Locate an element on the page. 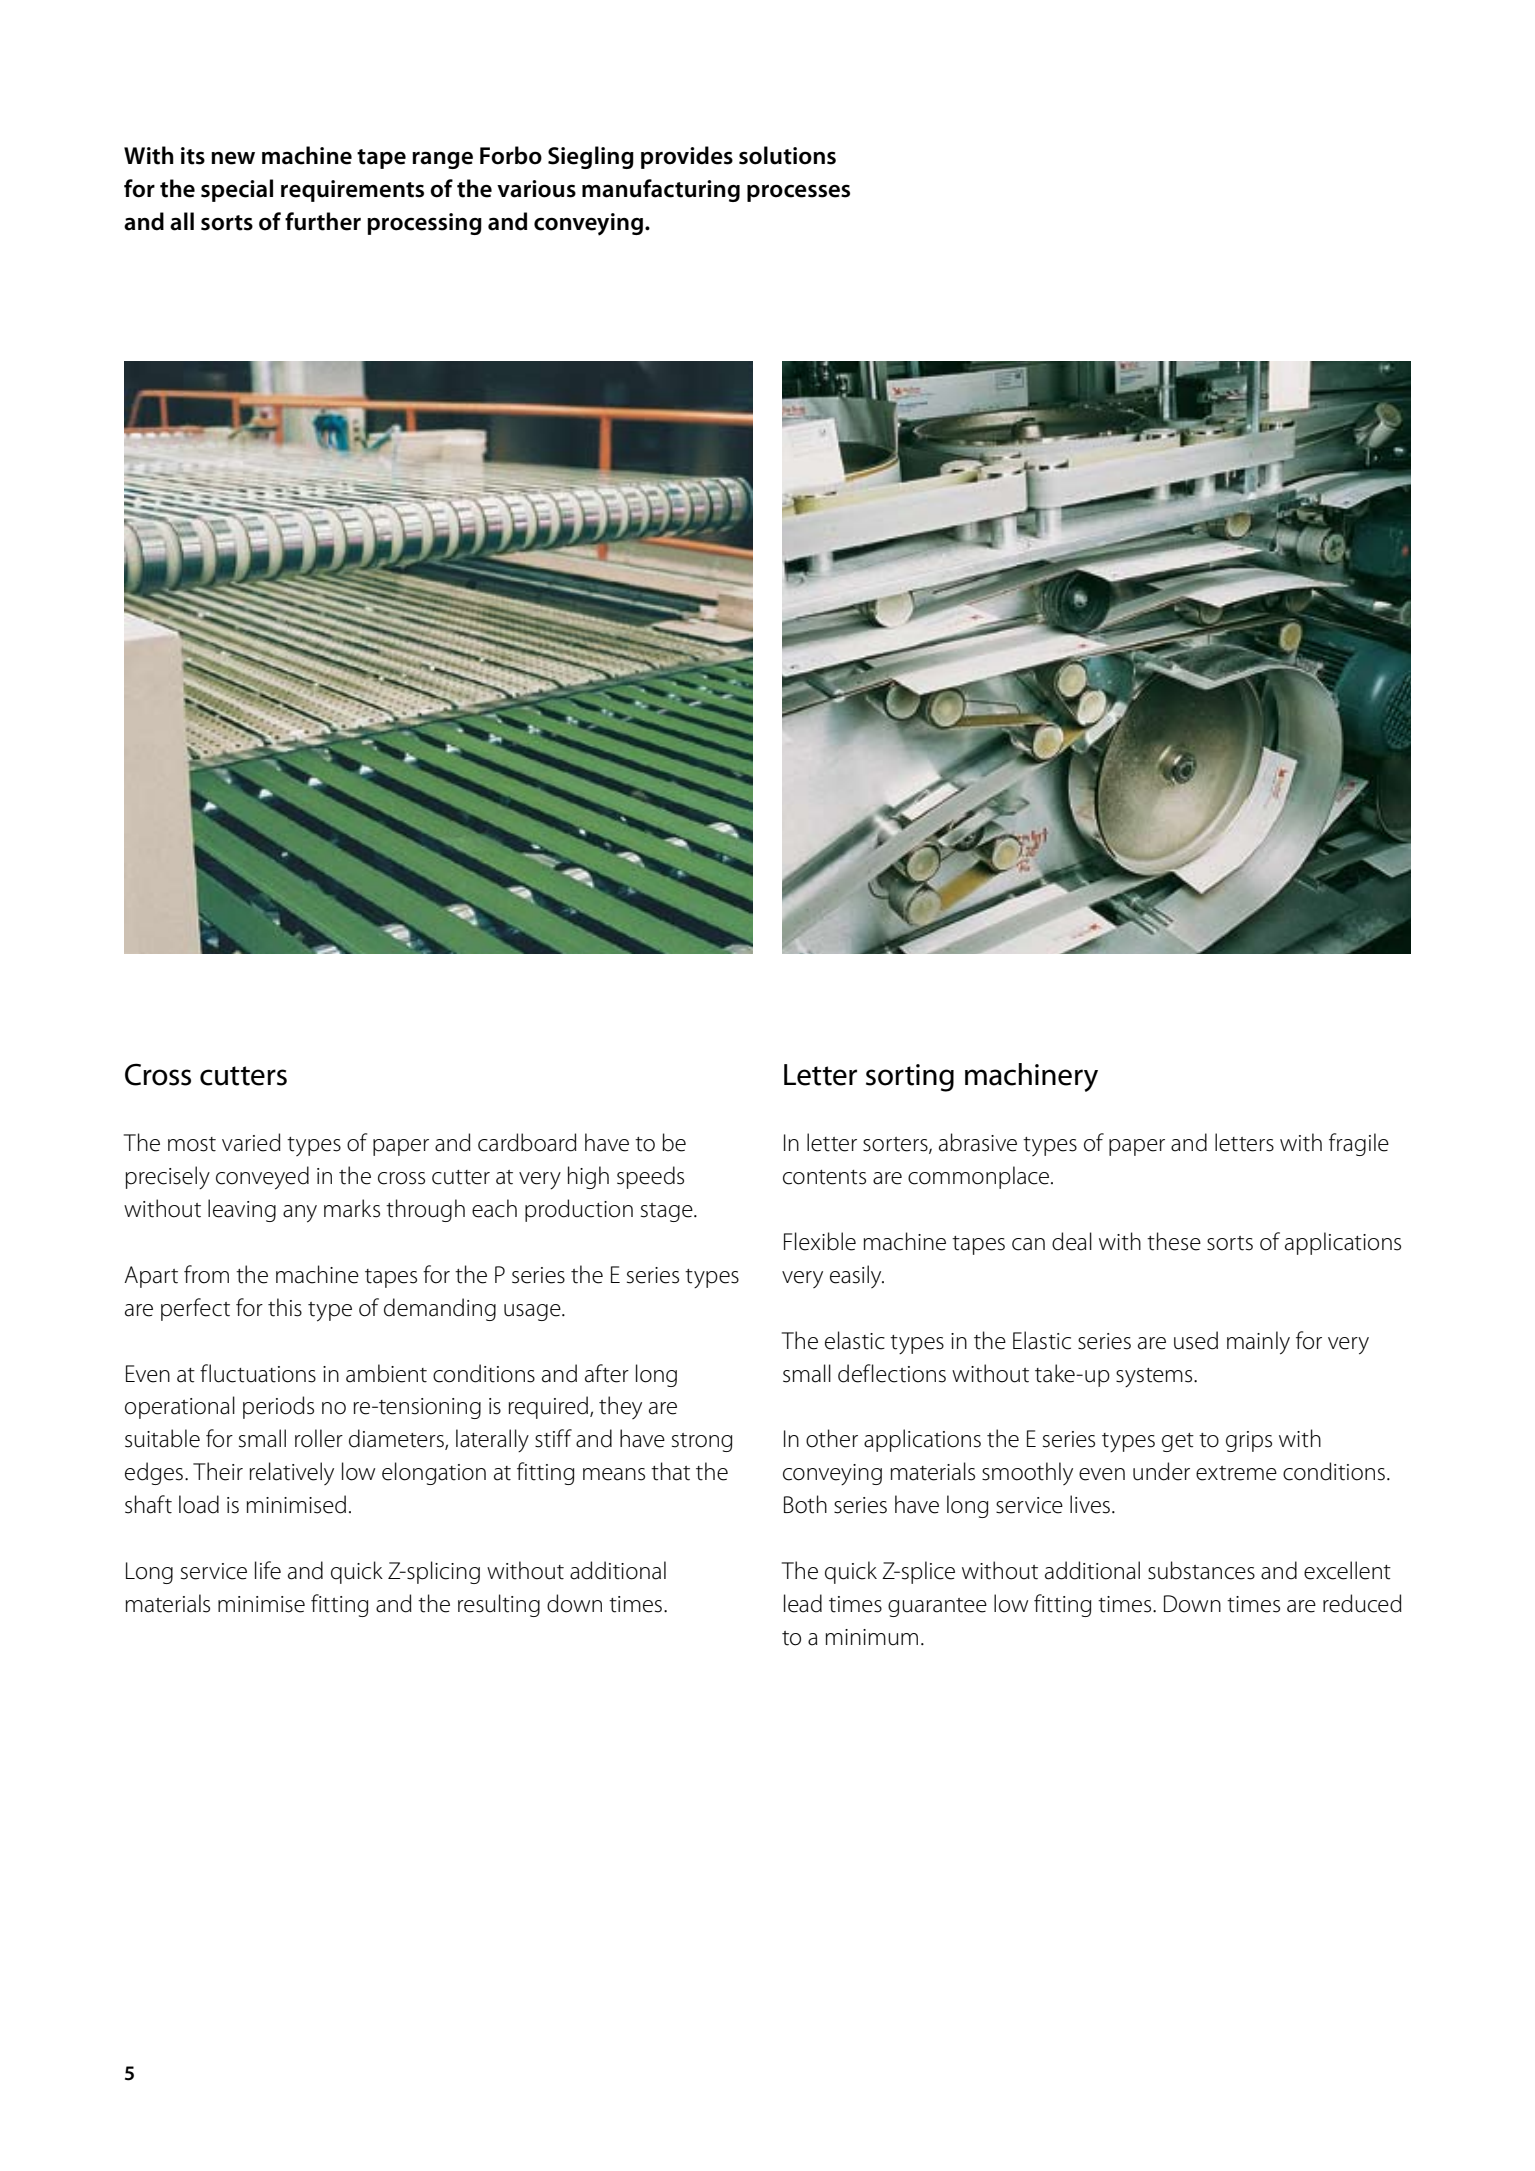 This document has width=1535, height=2171. life is located at coordinates (268, 1570).
